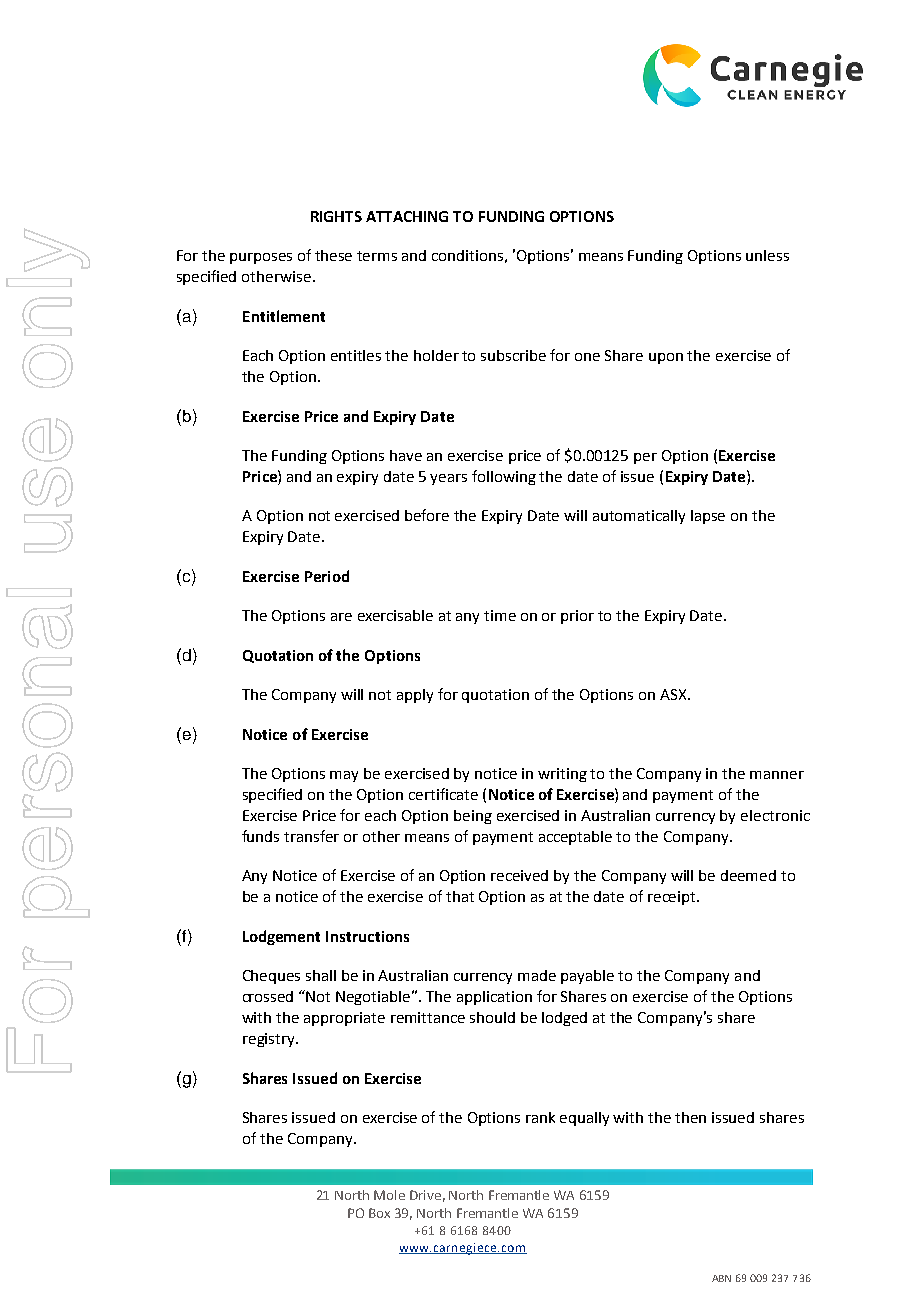 The width and height of the screenshot is (924, 1308). Describe the element at coordinates (513, 355) in the screenshot. I see `subscribe` at that location.
